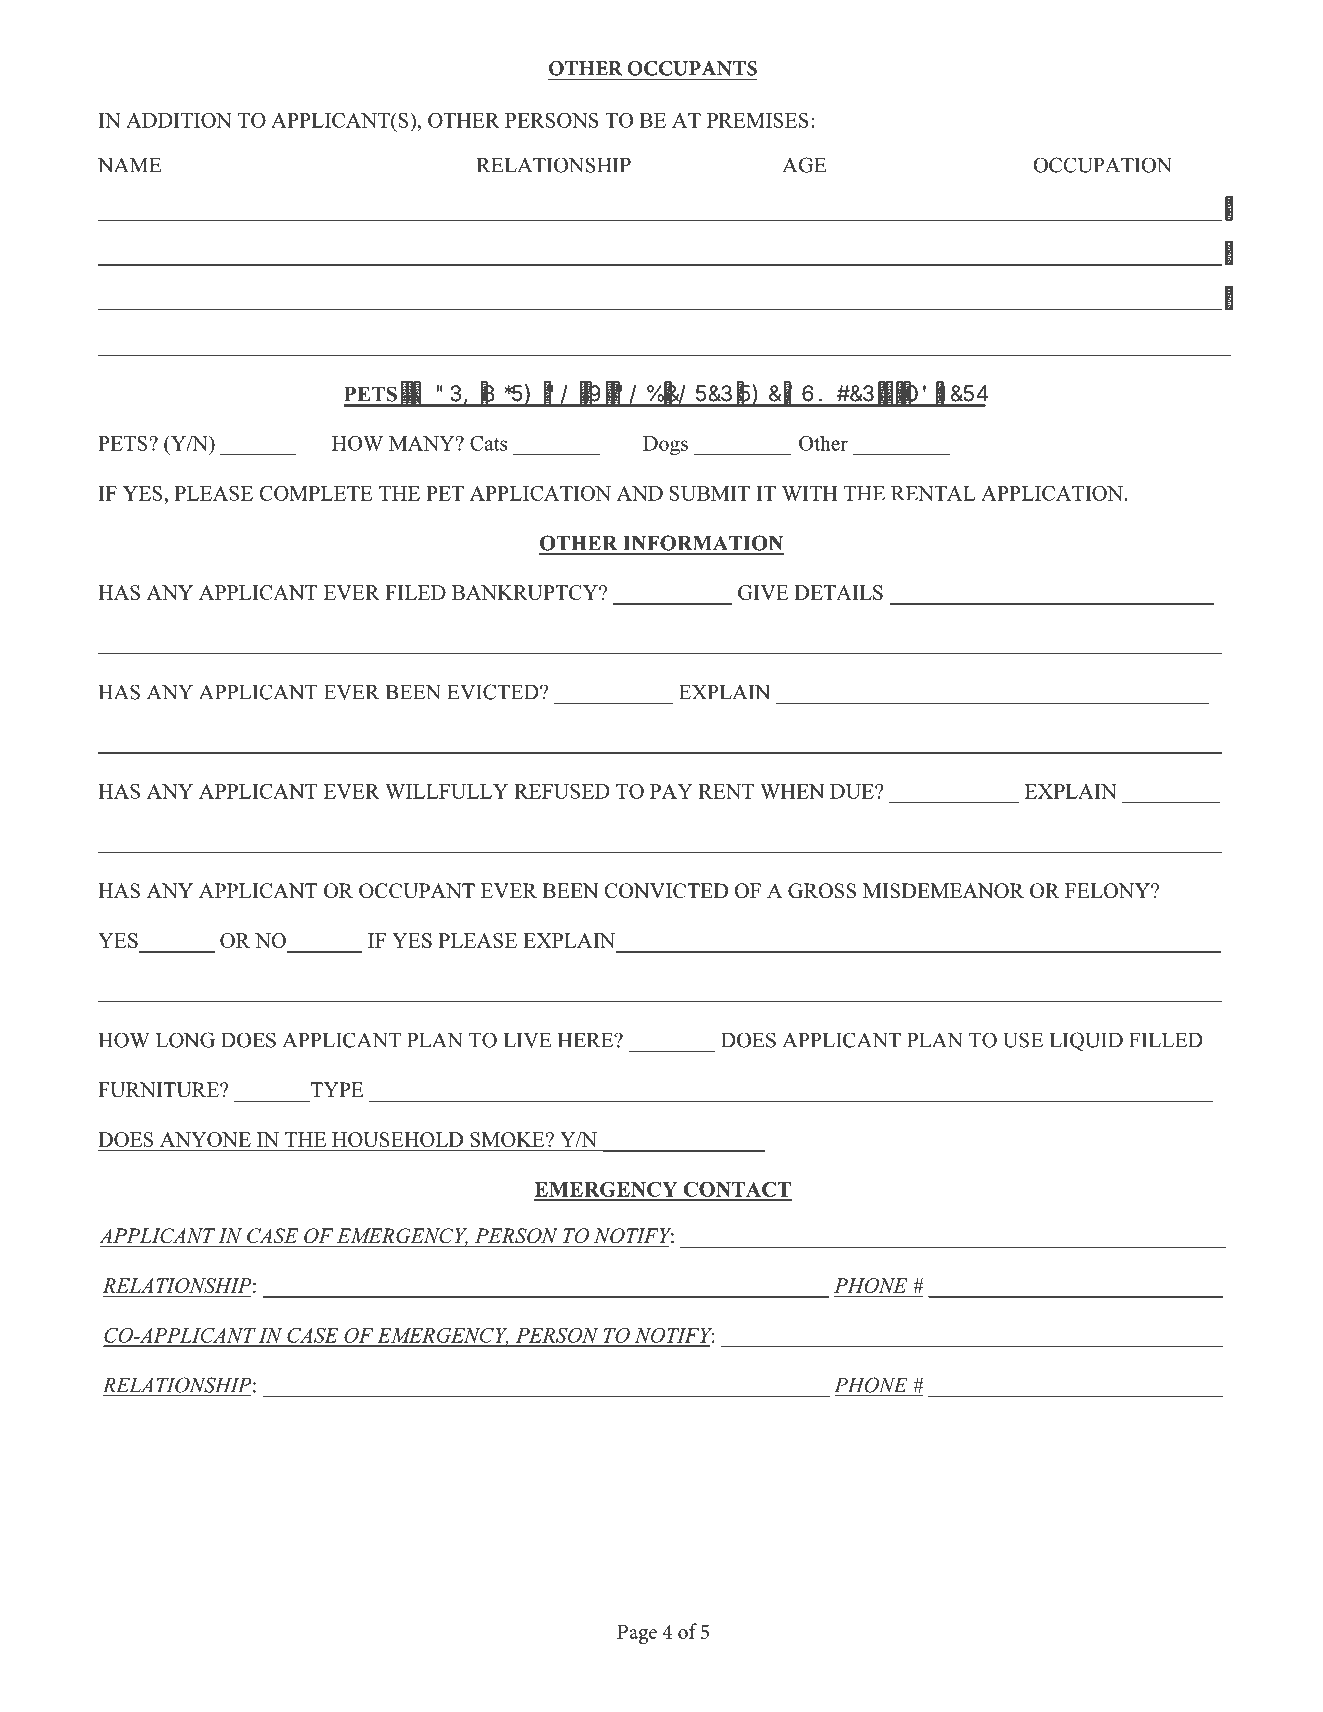 The height and width of the document is (1712, 1323). I want to click on Page, so click(637, 1634).
